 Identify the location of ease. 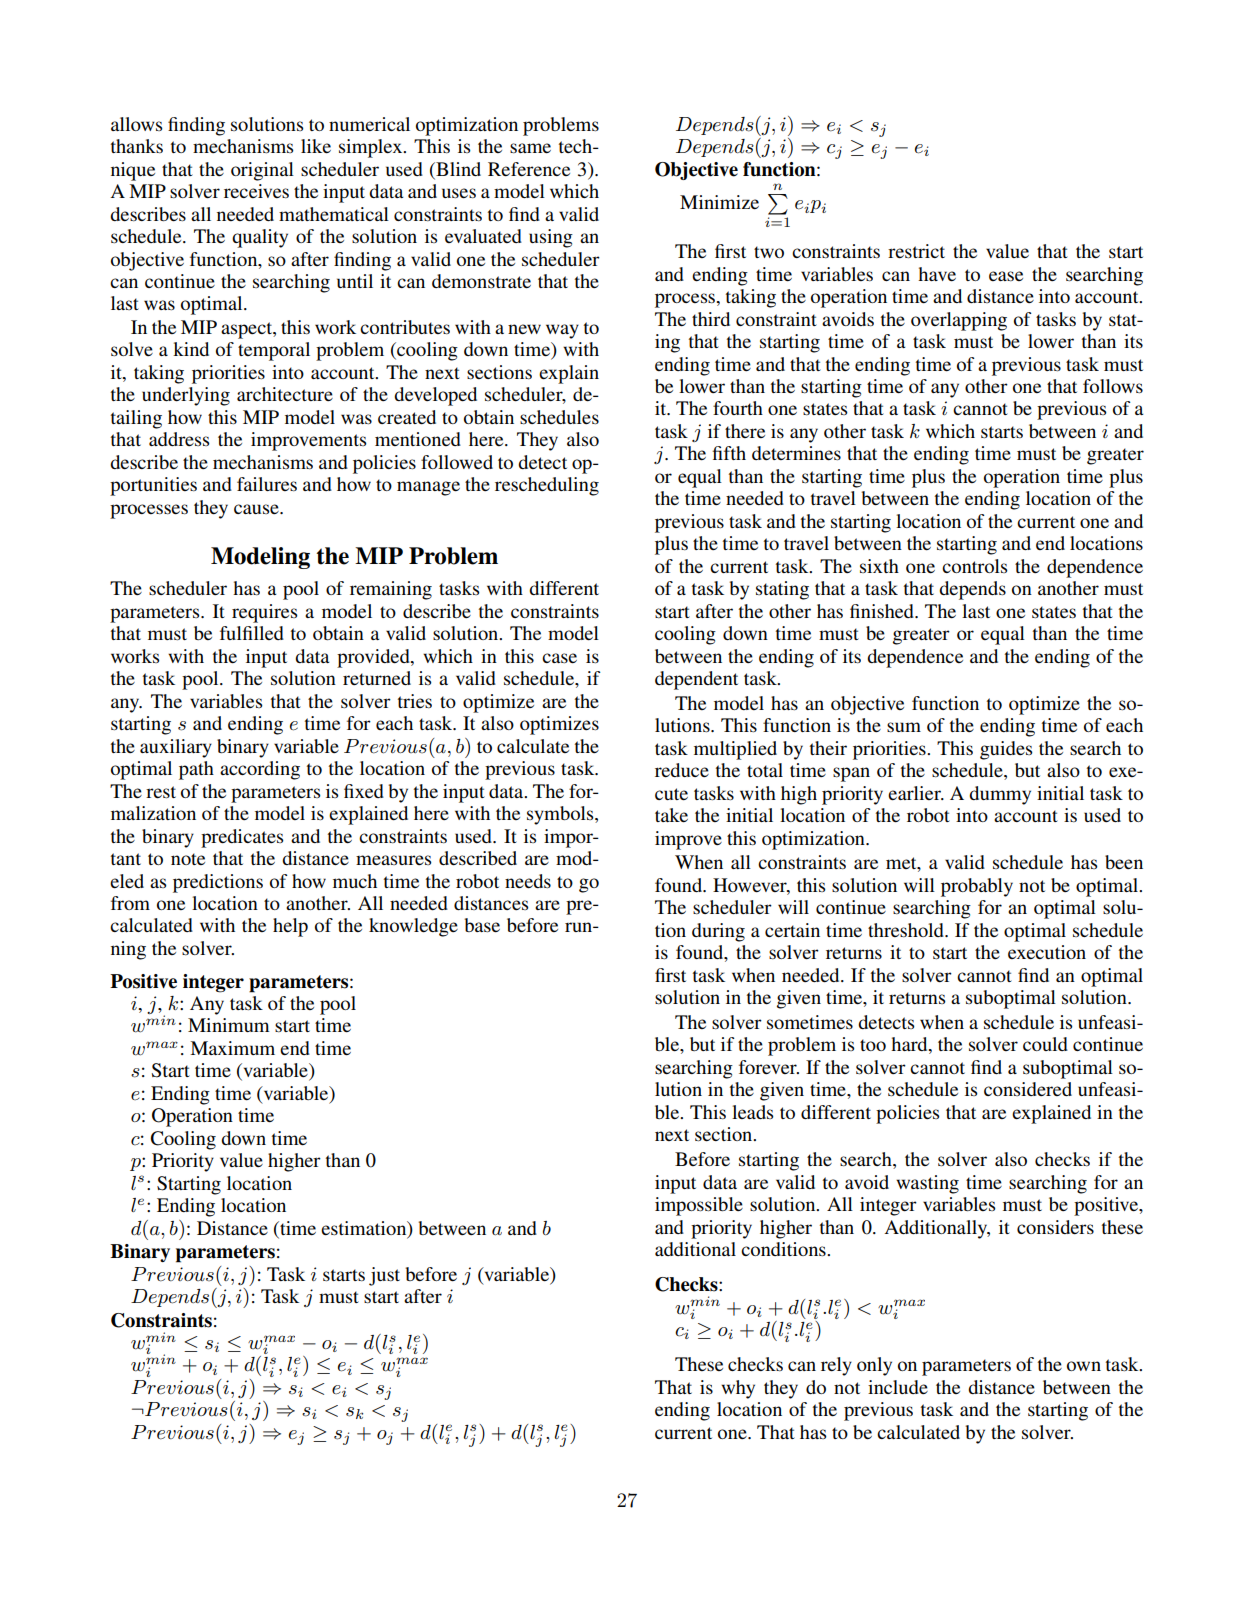
(1006, 276).
